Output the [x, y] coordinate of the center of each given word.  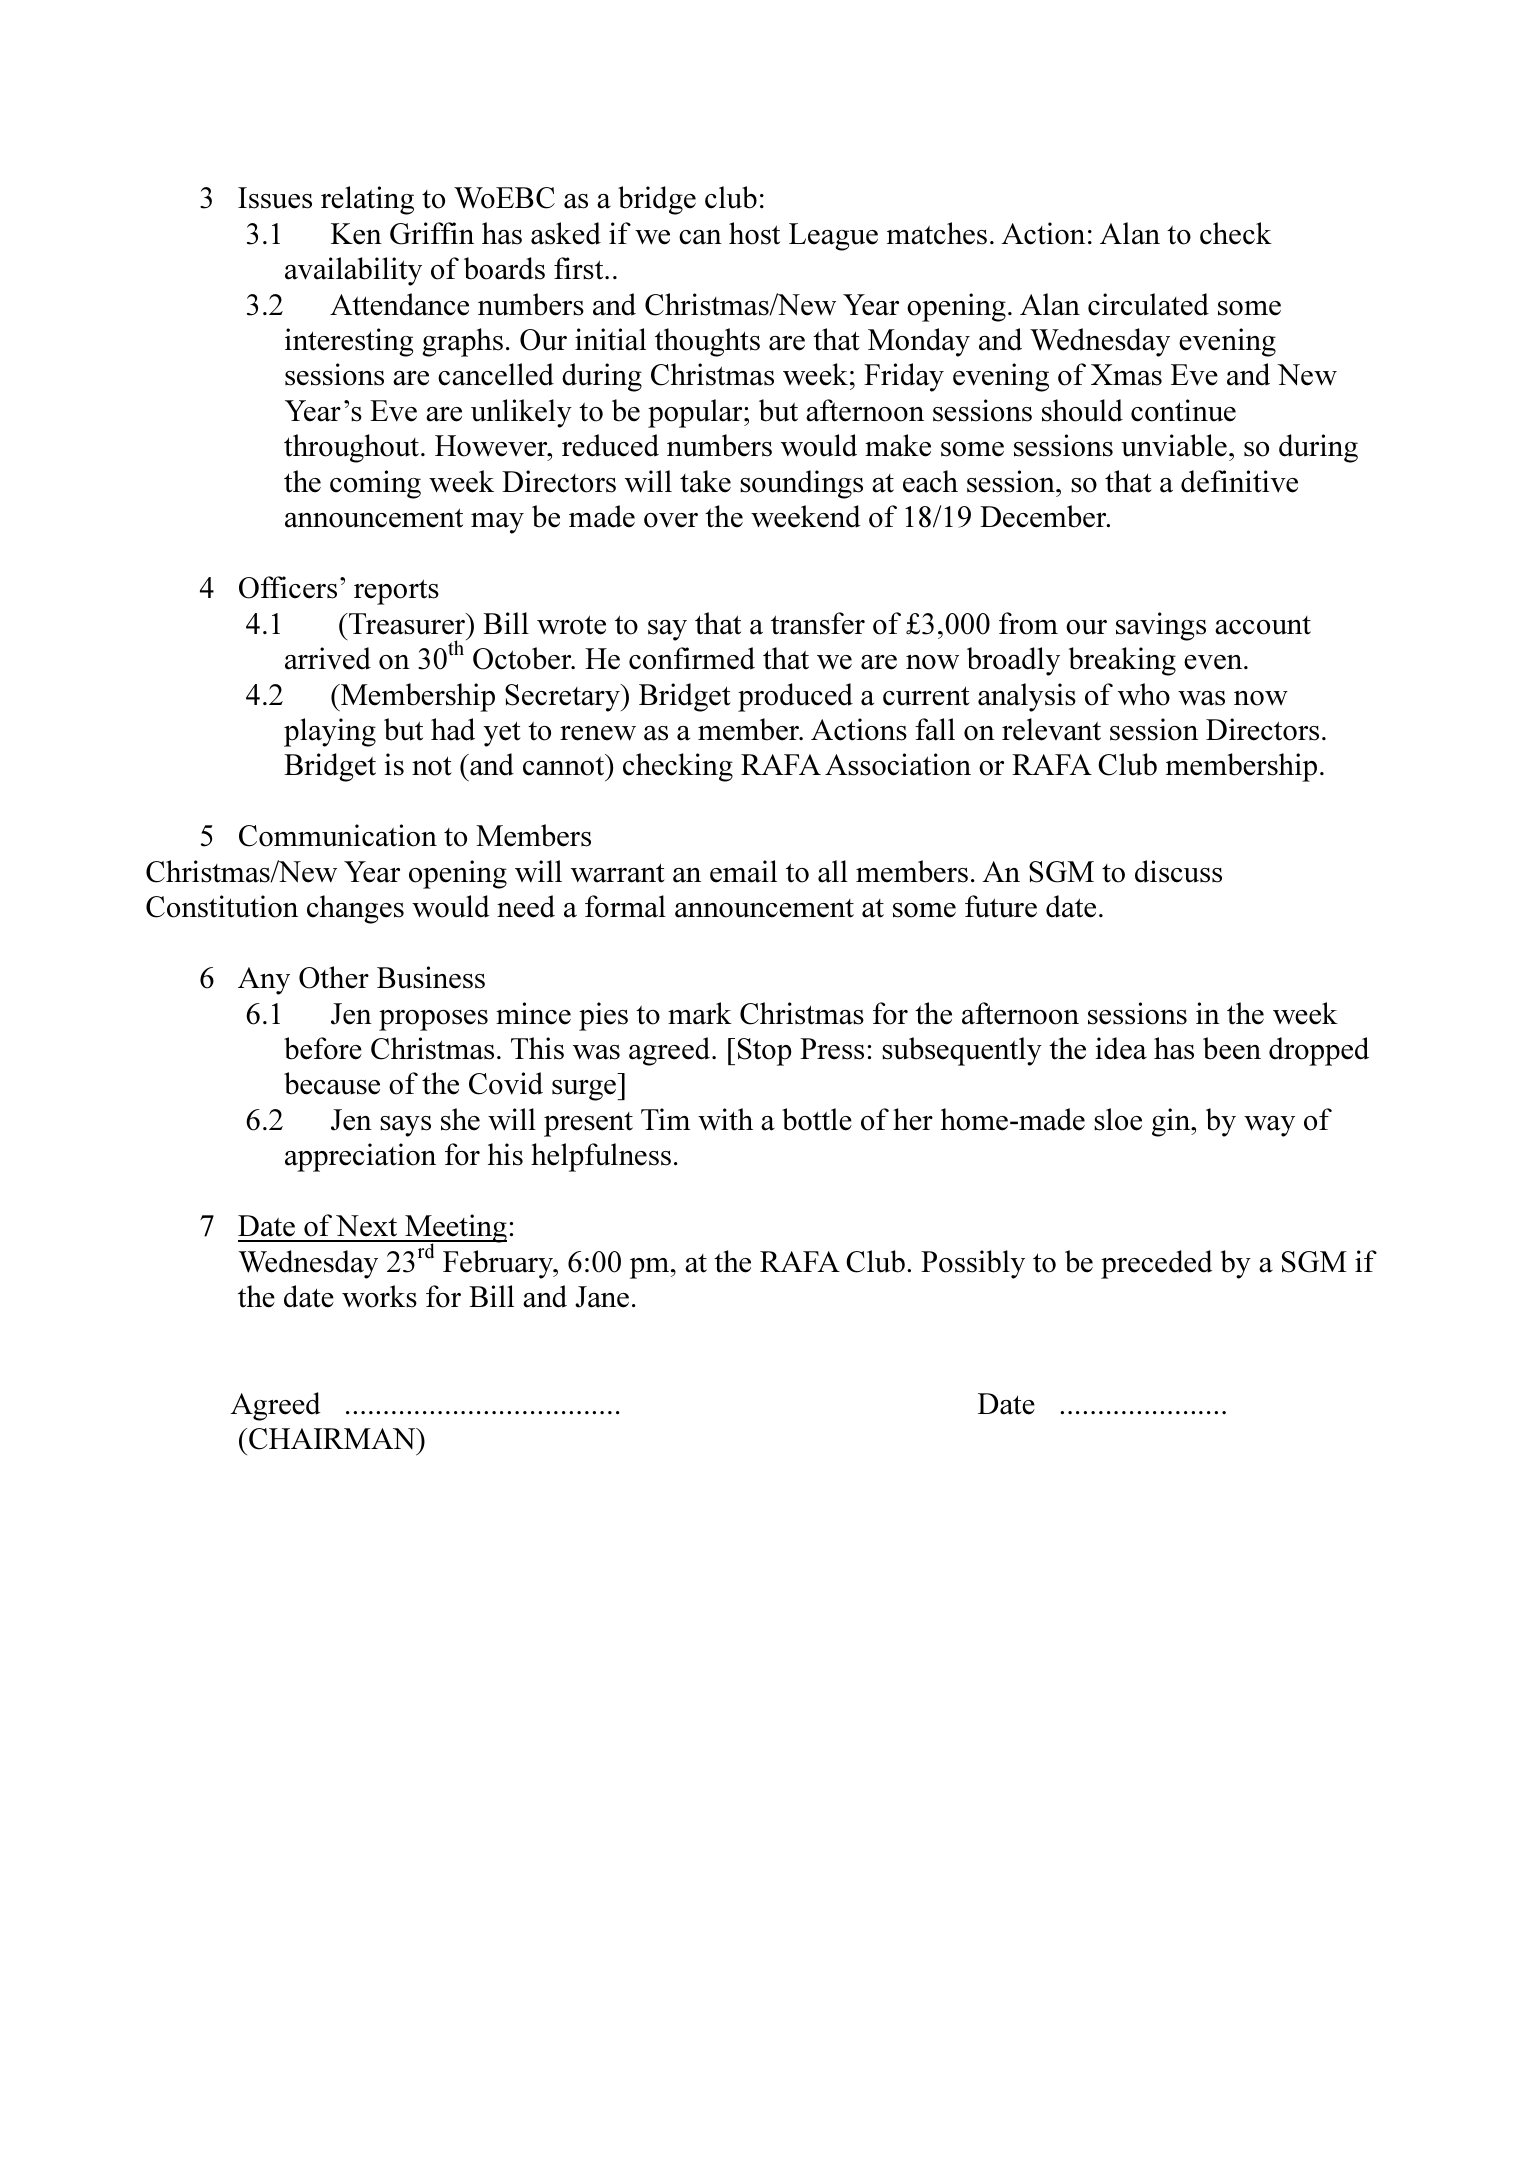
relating [367, 200]
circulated [1148, 304]
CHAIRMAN [333, 1439]
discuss [1178, 871]
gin [1172, 1122]
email [743, 871]
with [725, 1119]
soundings [801, 484]
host [754, 233]
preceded [1156, 1264]
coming [375, 484]
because [332, 1083]
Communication [338, 835]
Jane [602, 1297]
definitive [1239, 481]
